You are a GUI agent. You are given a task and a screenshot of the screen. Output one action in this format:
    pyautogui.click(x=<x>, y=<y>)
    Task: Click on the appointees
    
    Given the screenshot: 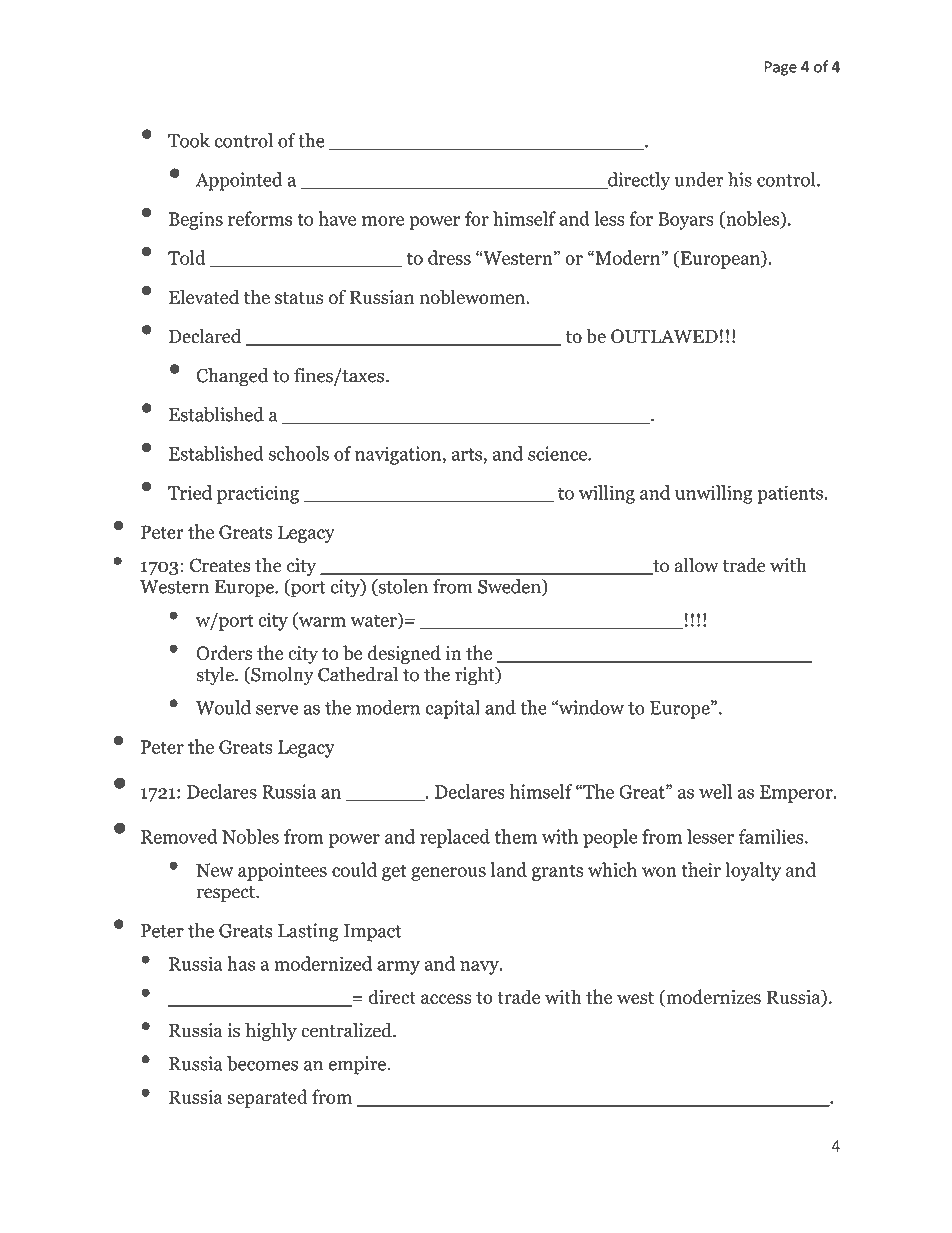 What is the action you would take?
    pyautogui.click(x=282, y=872)
